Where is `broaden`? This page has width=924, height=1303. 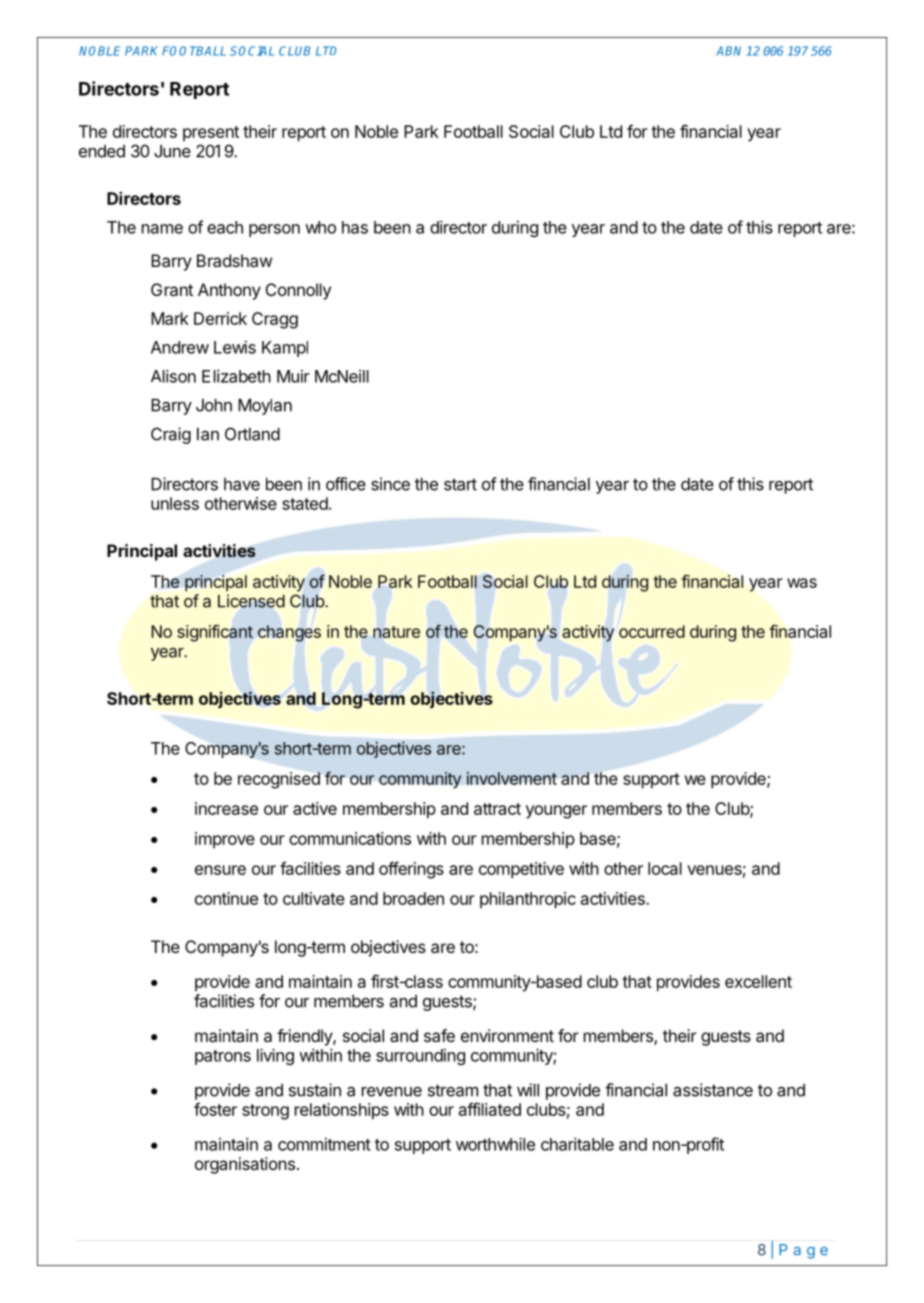
broaden is located at coordinates (413, 898).
